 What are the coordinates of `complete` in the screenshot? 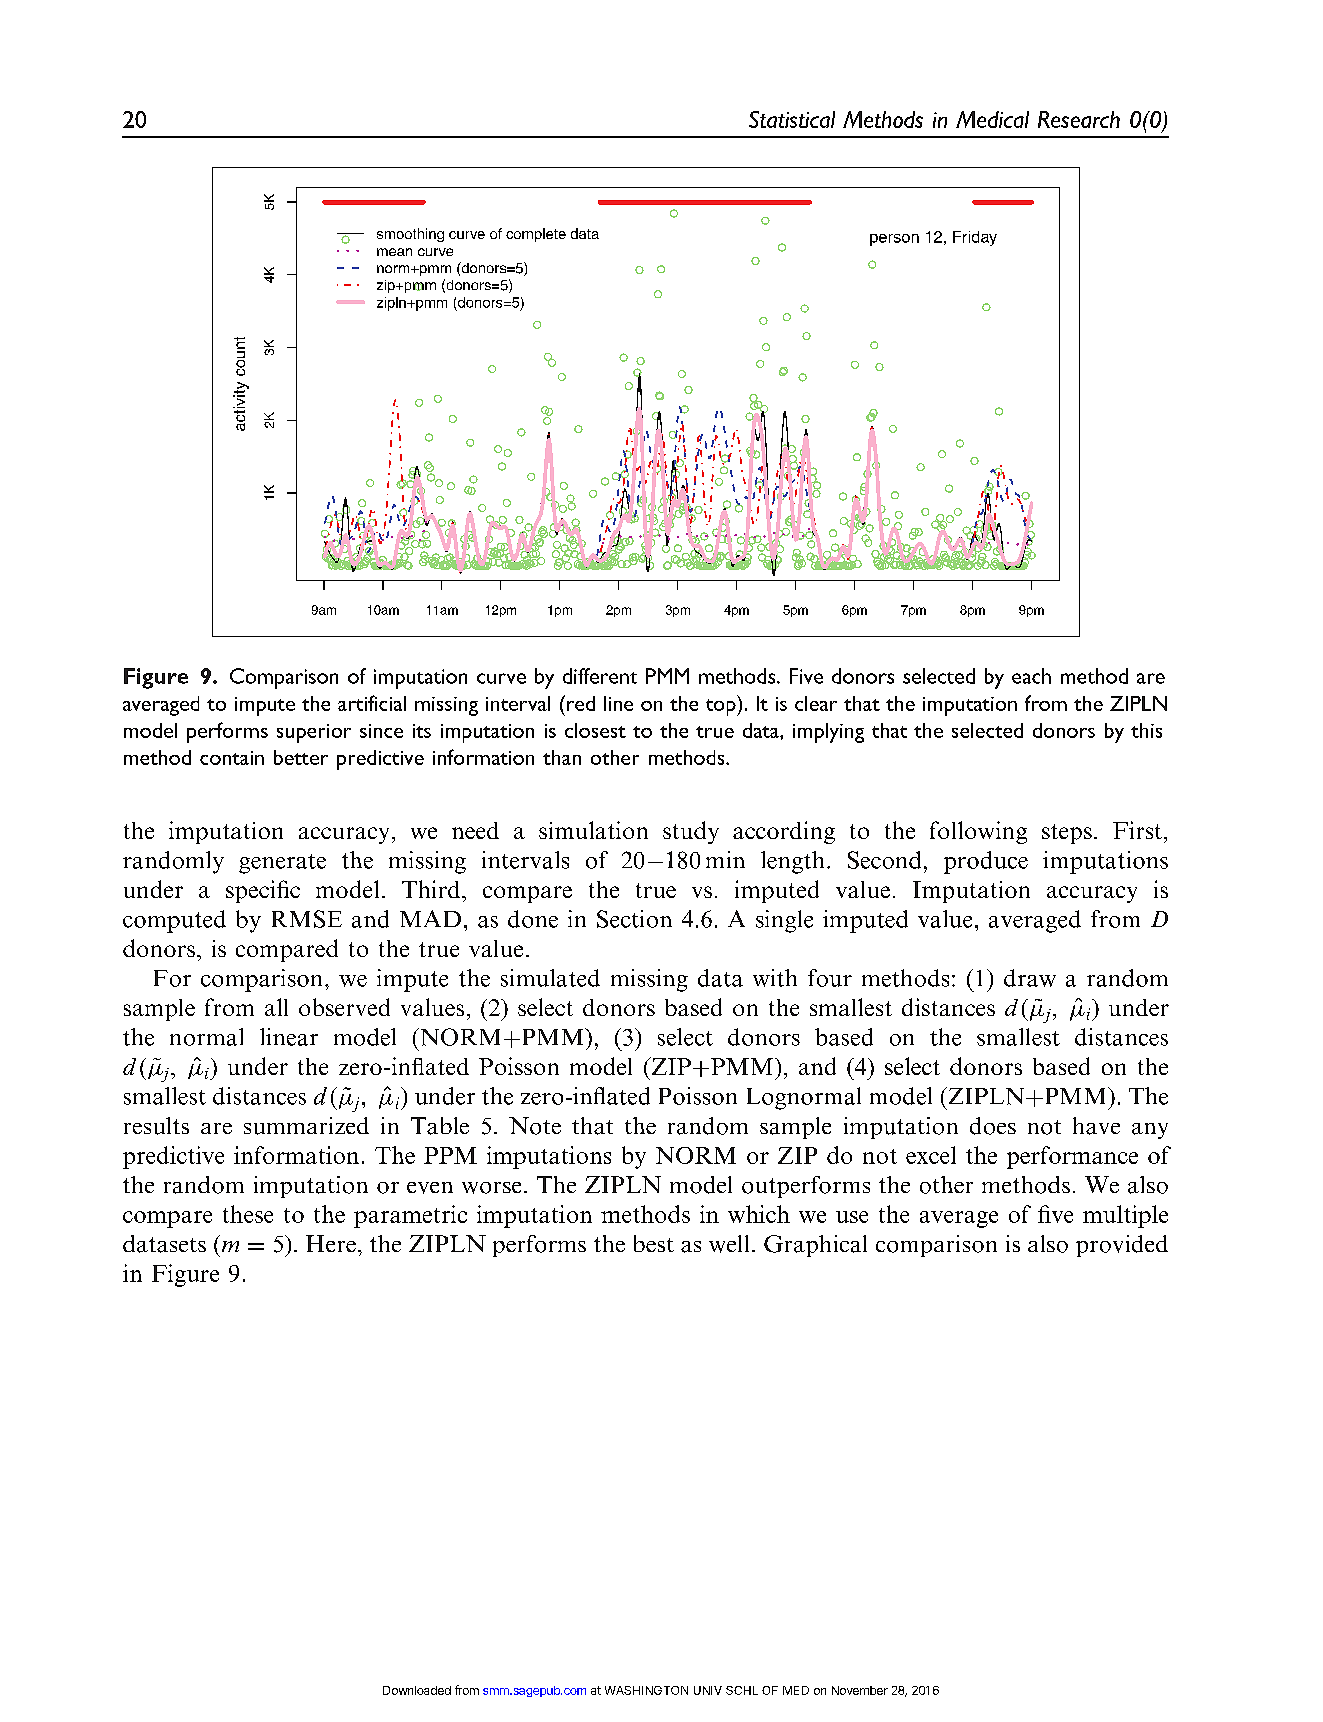 It's located at (536, 235).
